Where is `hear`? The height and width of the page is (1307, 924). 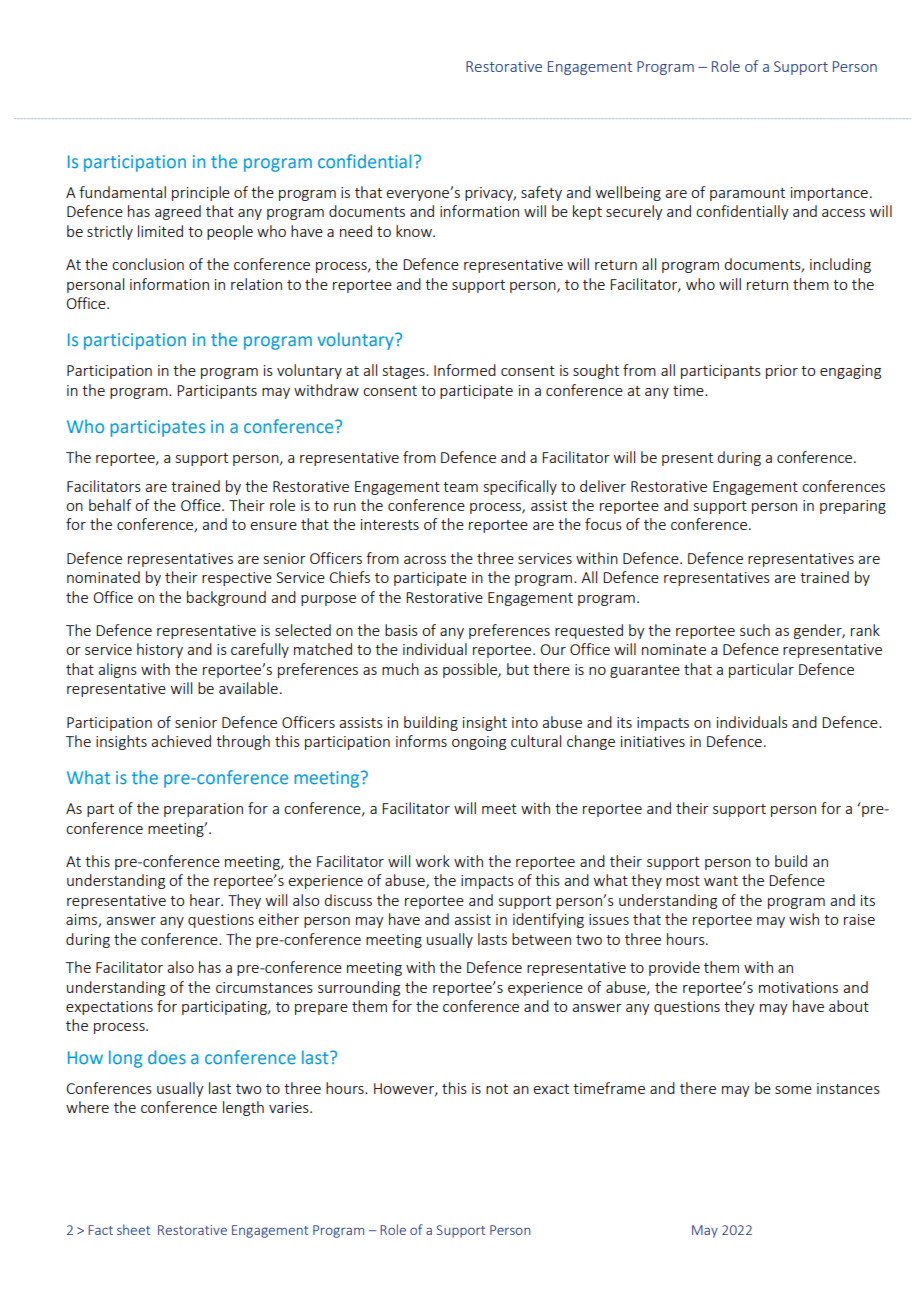 hear is located at coordinates (206, 900).
